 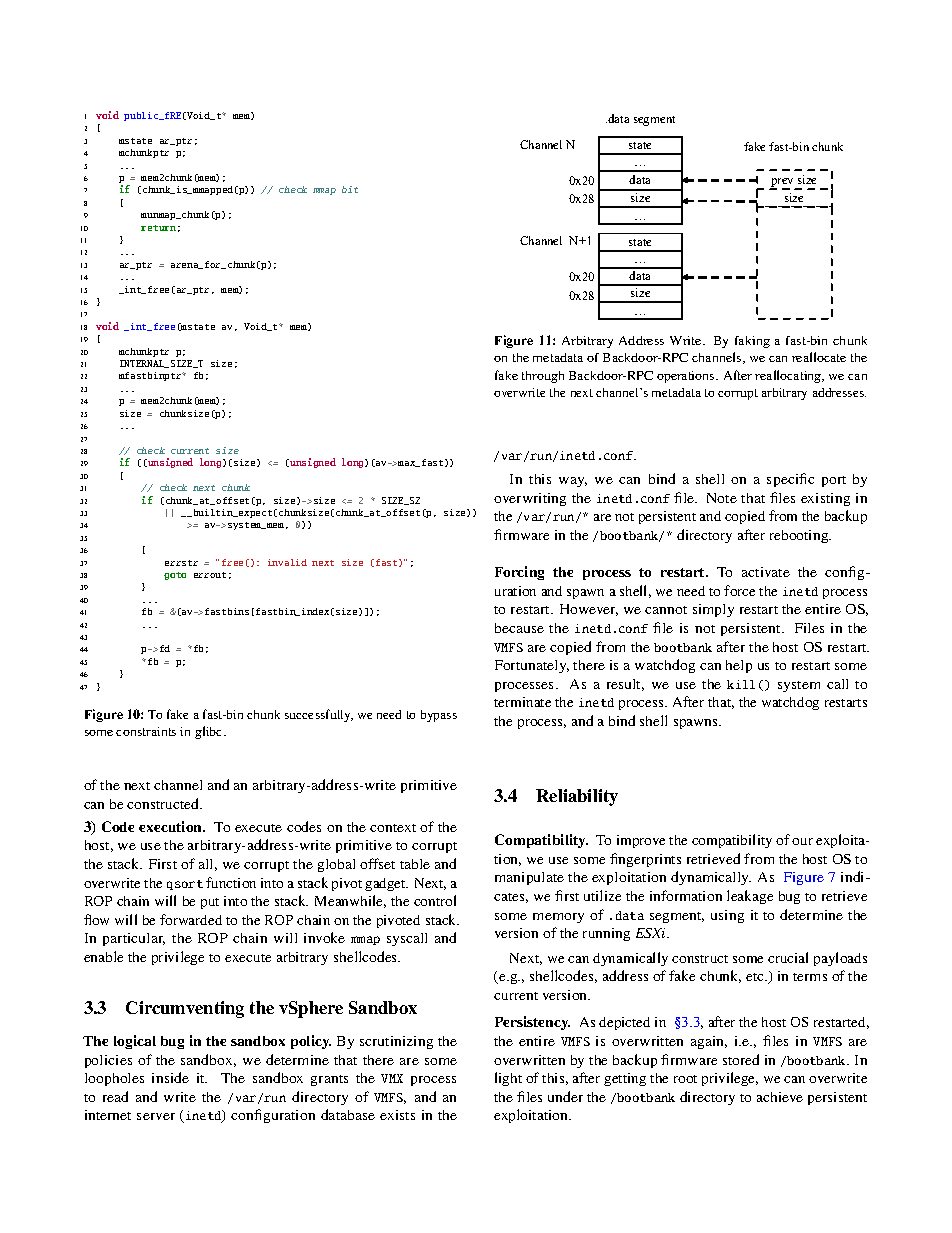 I want to click on light, so click(x=508, y=1079).
